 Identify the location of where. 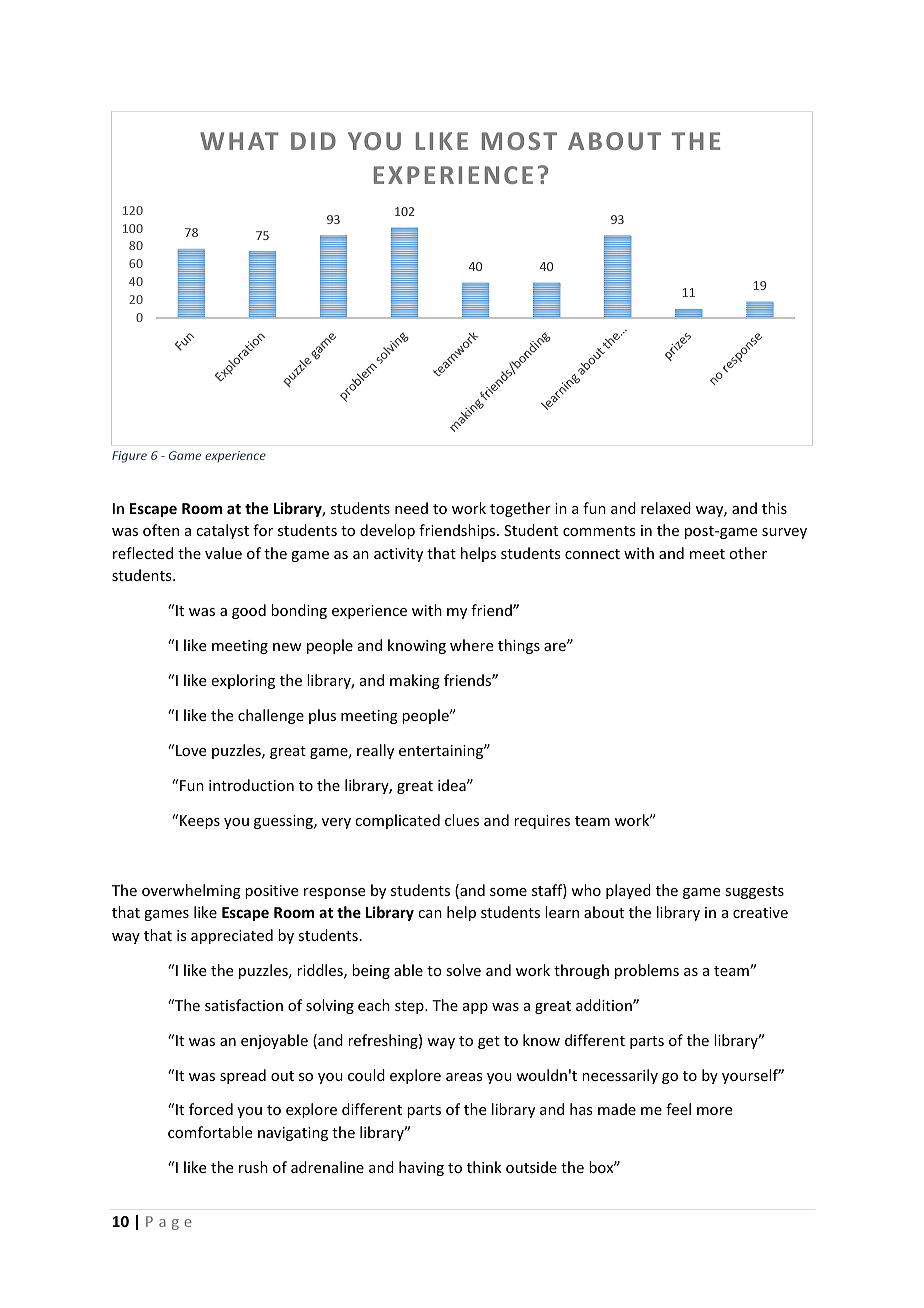
(471, 645).
